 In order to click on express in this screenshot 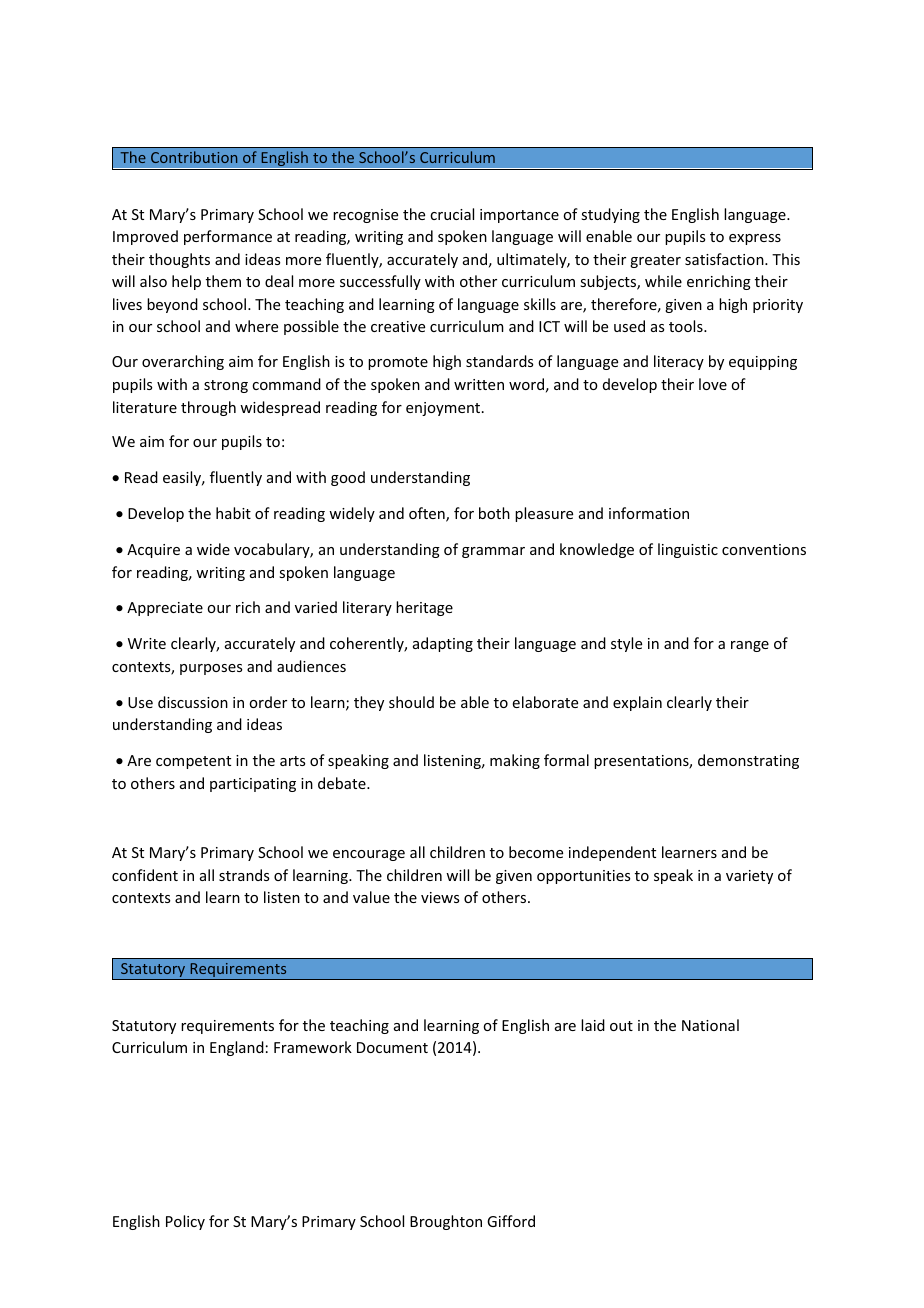, I will do `click(755, 239)`.
